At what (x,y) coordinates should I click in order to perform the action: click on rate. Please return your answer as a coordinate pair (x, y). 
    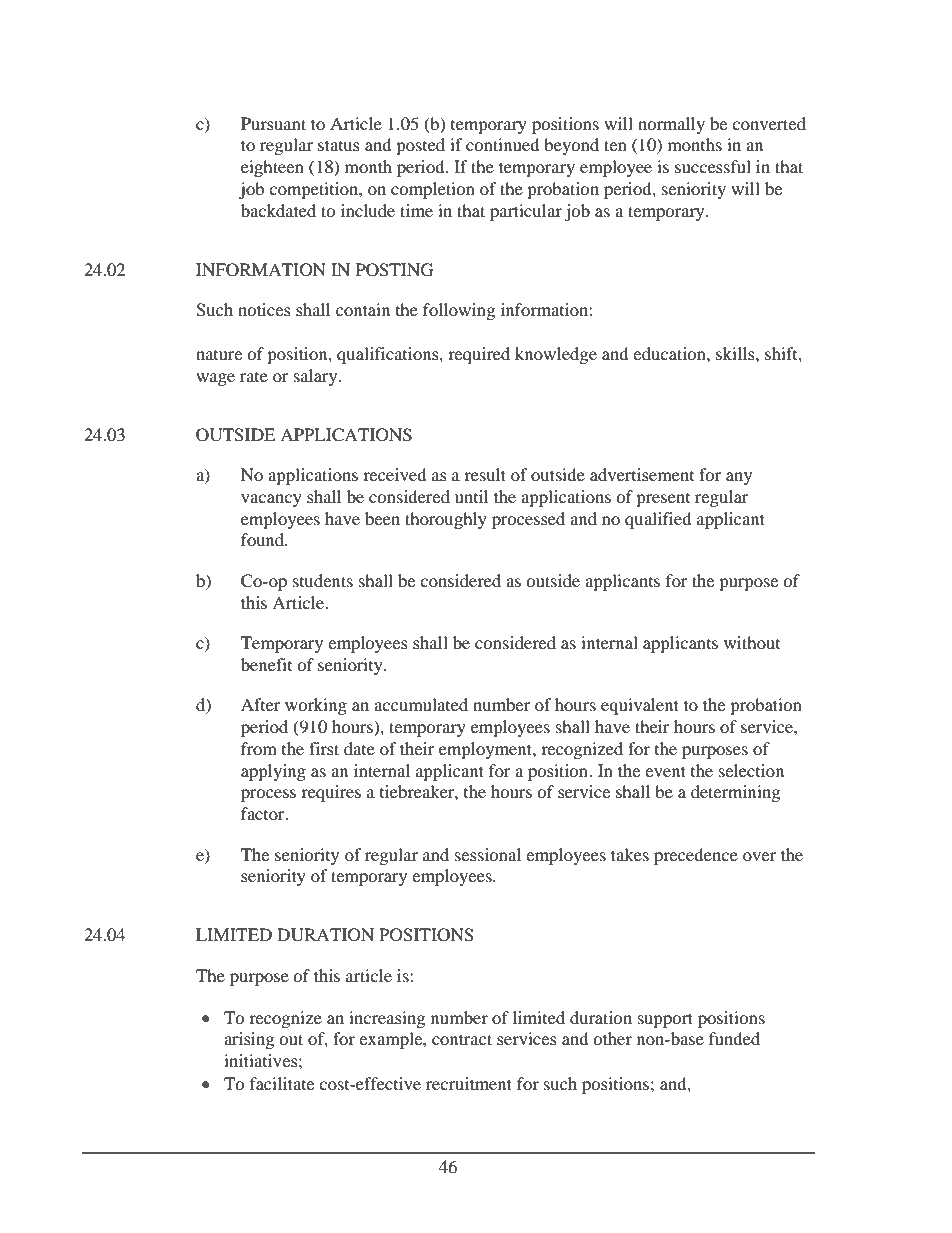
    Looking at the image, I should click on (254, 377).
